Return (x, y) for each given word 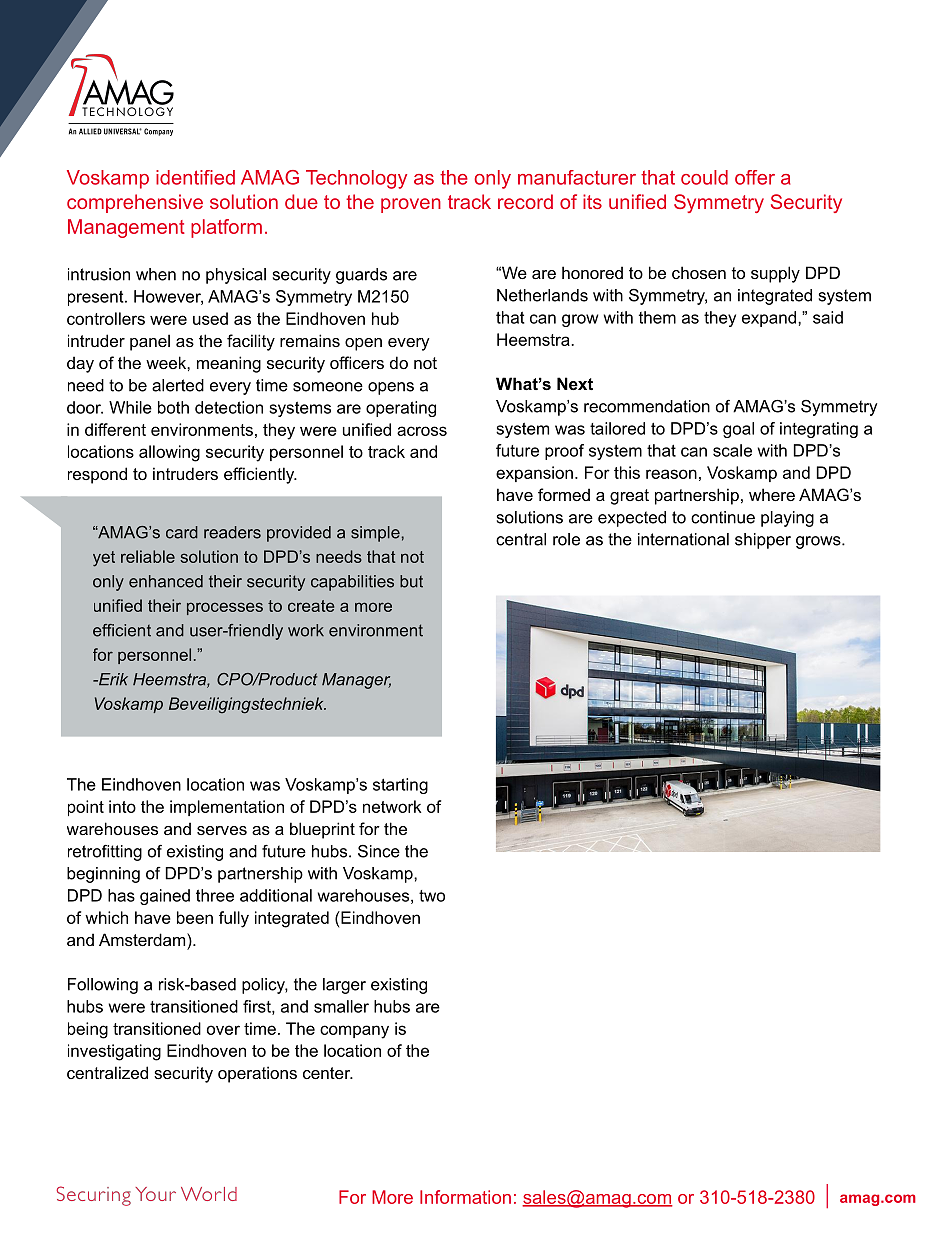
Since (379, 851)
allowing (169, 453)
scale (732, 450)
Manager (356, 681)
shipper (763, 541)
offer (755, 177)
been (195, 917)
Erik (112, 679)
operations (257, 1074)
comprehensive (135, 203)
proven (411, 205)
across (422, 431)
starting (400, 786)
